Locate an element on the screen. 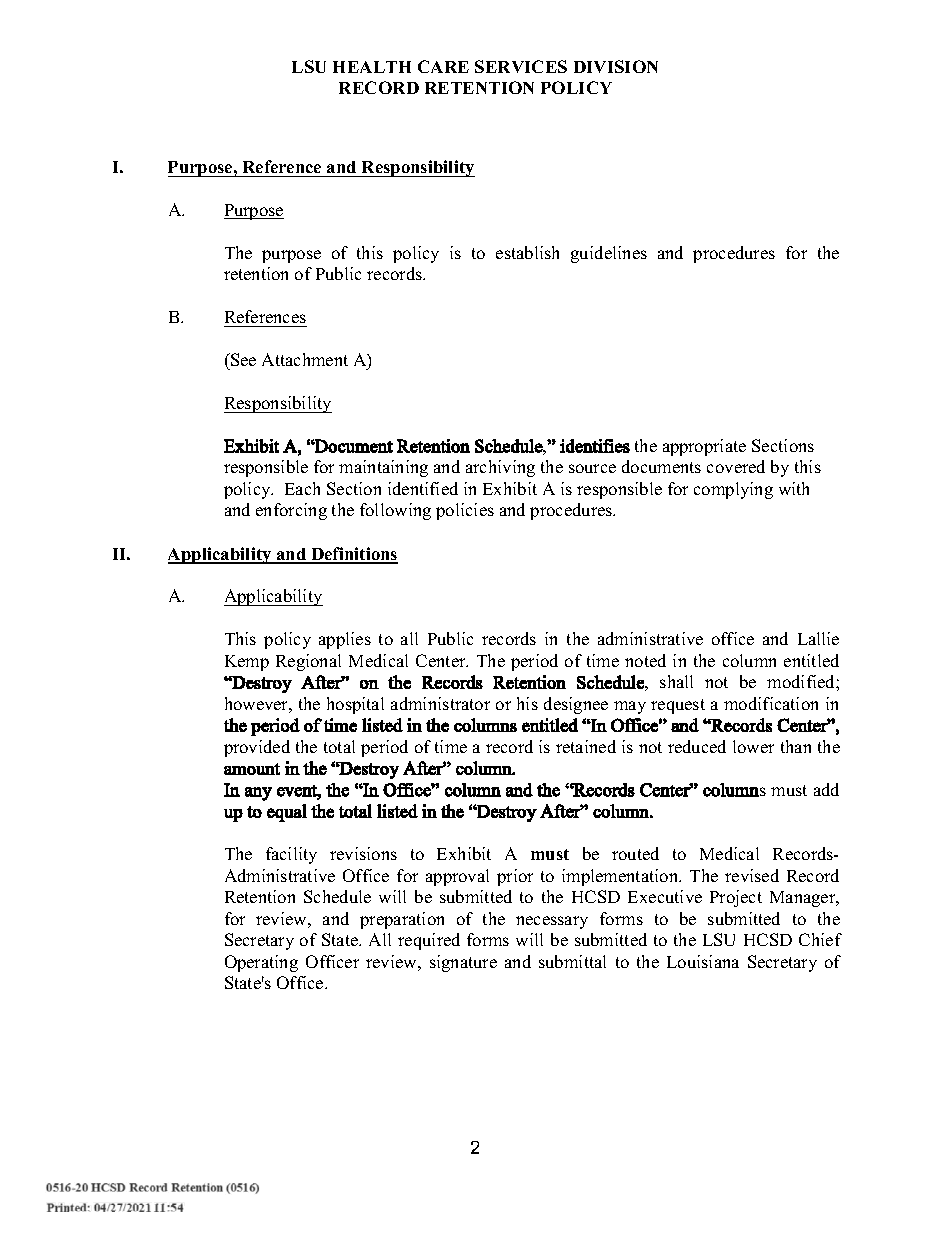 This screenshot has width=952, height=1233. Schedule is located at coordinates (337, 896).
